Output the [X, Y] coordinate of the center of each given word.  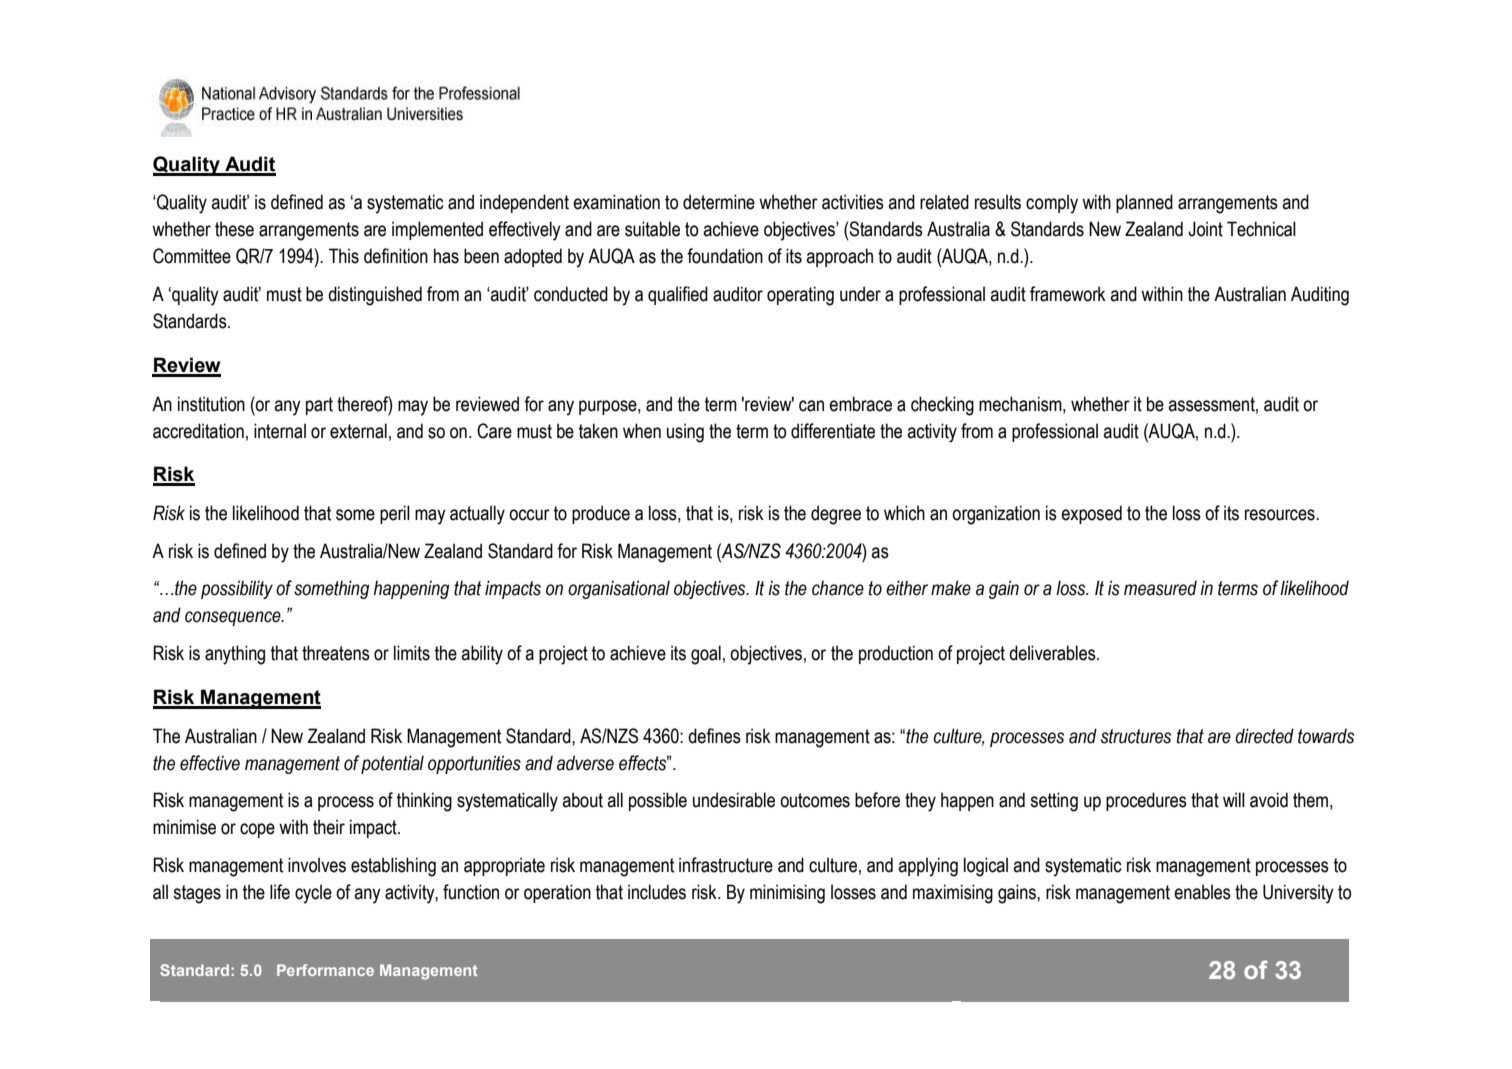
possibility [237, 589]
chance [838, 588]
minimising [787, 894]
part [319, 406]
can [811, 406]
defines [714, 736]
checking [942, 406]
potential [392, 764]
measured [1160, 588]
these [234, 229]
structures [1136, 736]
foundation [725, 256]
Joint [1205, 229]
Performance [325, 970]
